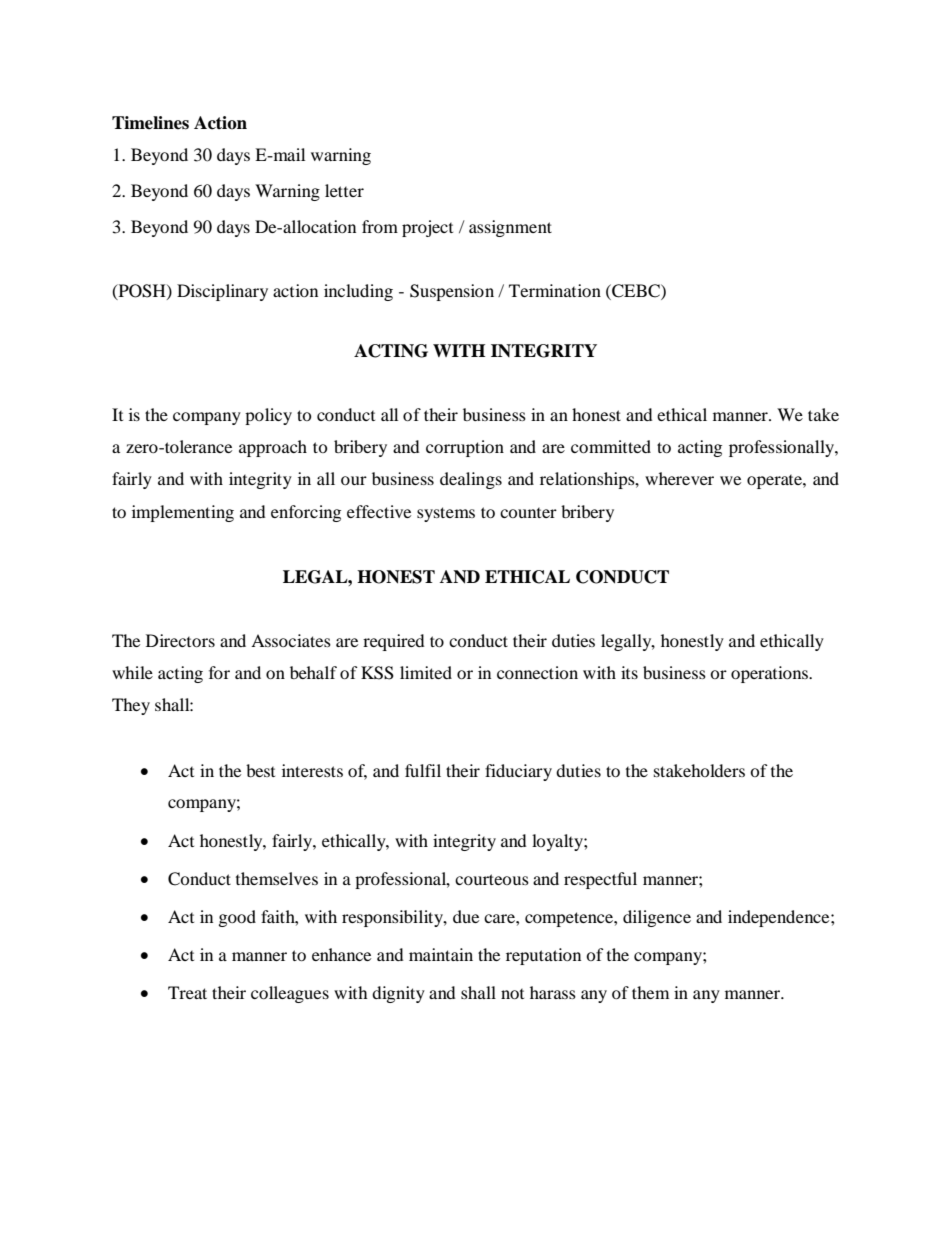 This page has height=1233, width=952. What do you see at coordinates (657, 918) in the page?
I see `diligence` at bounding box center [657, 918].
